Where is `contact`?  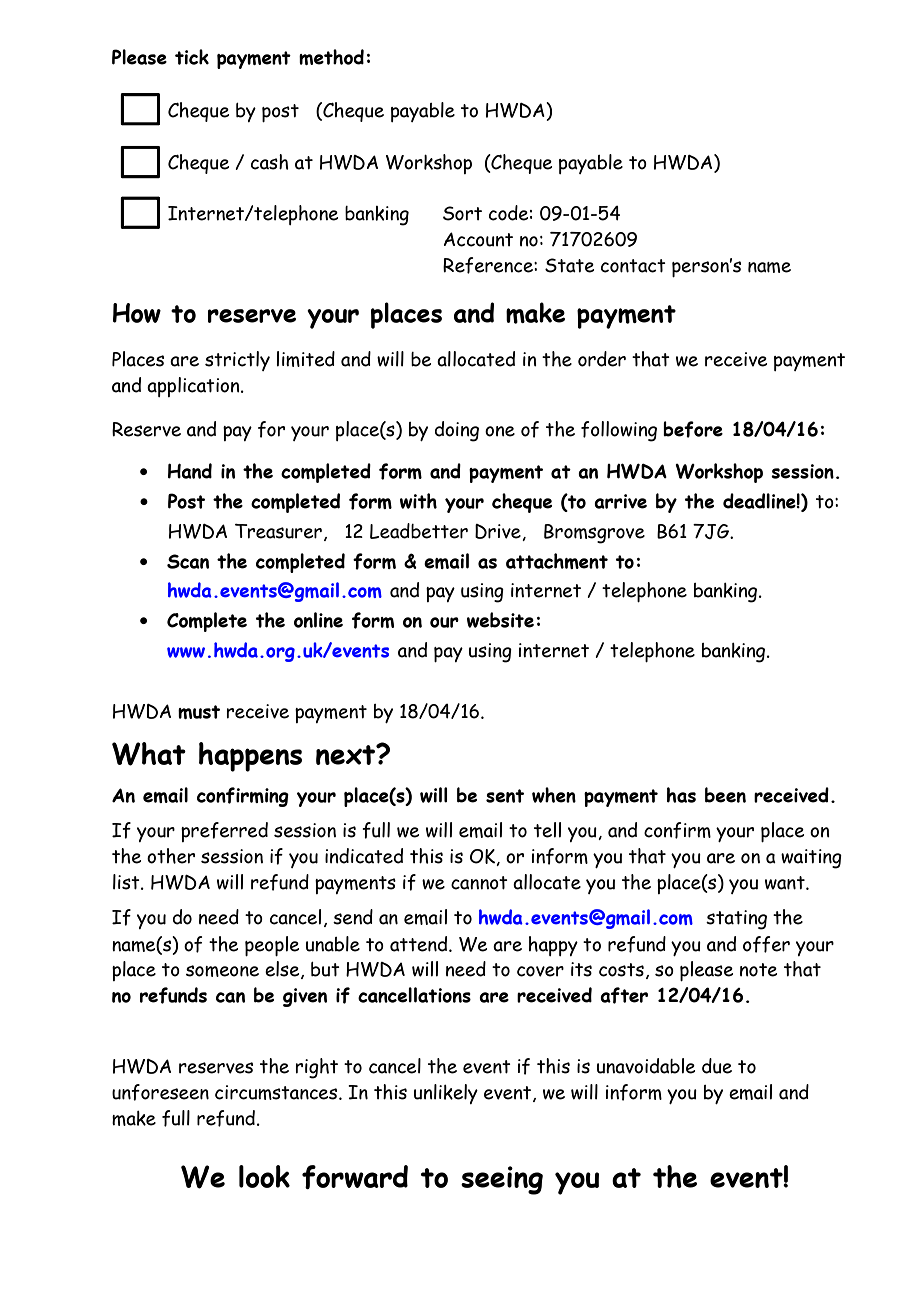 contact is located at coordinates (633, 266).
